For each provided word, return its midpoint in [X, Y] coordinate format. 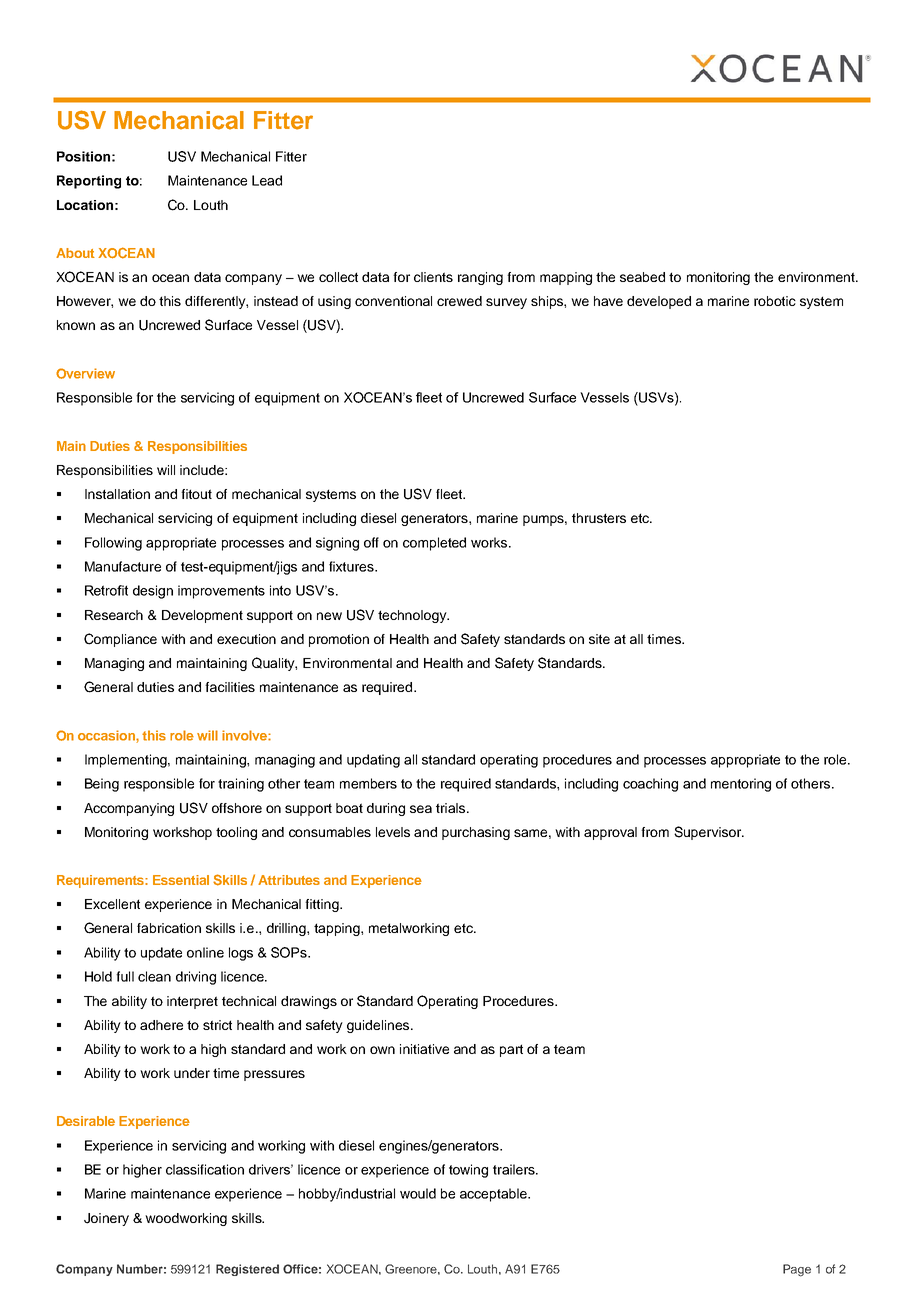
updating [373, 761]
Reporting [89, 182]
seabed [642, 277]
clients [433, 277]
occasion [107, 736]
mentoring [741, 785]
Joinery [106, 1219]
